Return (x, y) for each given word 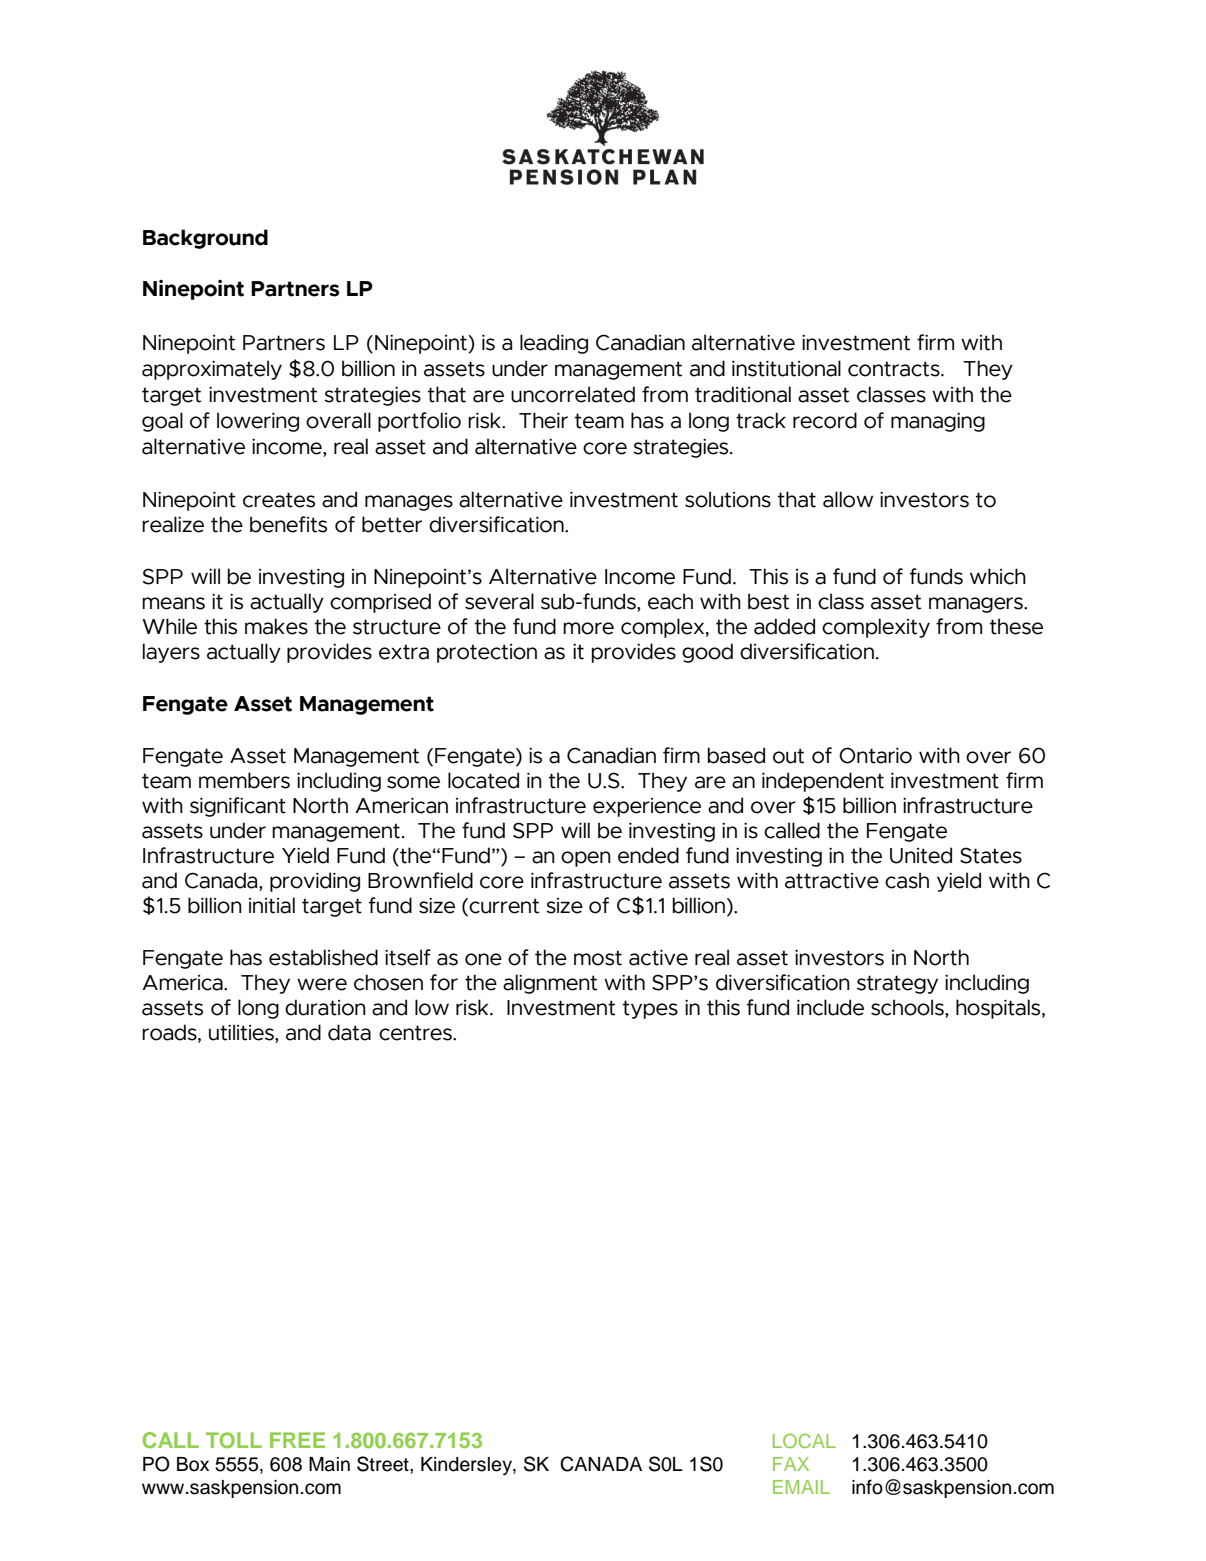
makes (276, 626)
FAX (791, 1464)
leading (554, 344)
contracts (895, 369)
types (650, 1009)
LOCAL (804, 1440)
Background (205, 239)
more (588, 628)
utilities (242, 1032)
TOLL (234, 1440)
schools (908, 1007)
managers (977, 605)
